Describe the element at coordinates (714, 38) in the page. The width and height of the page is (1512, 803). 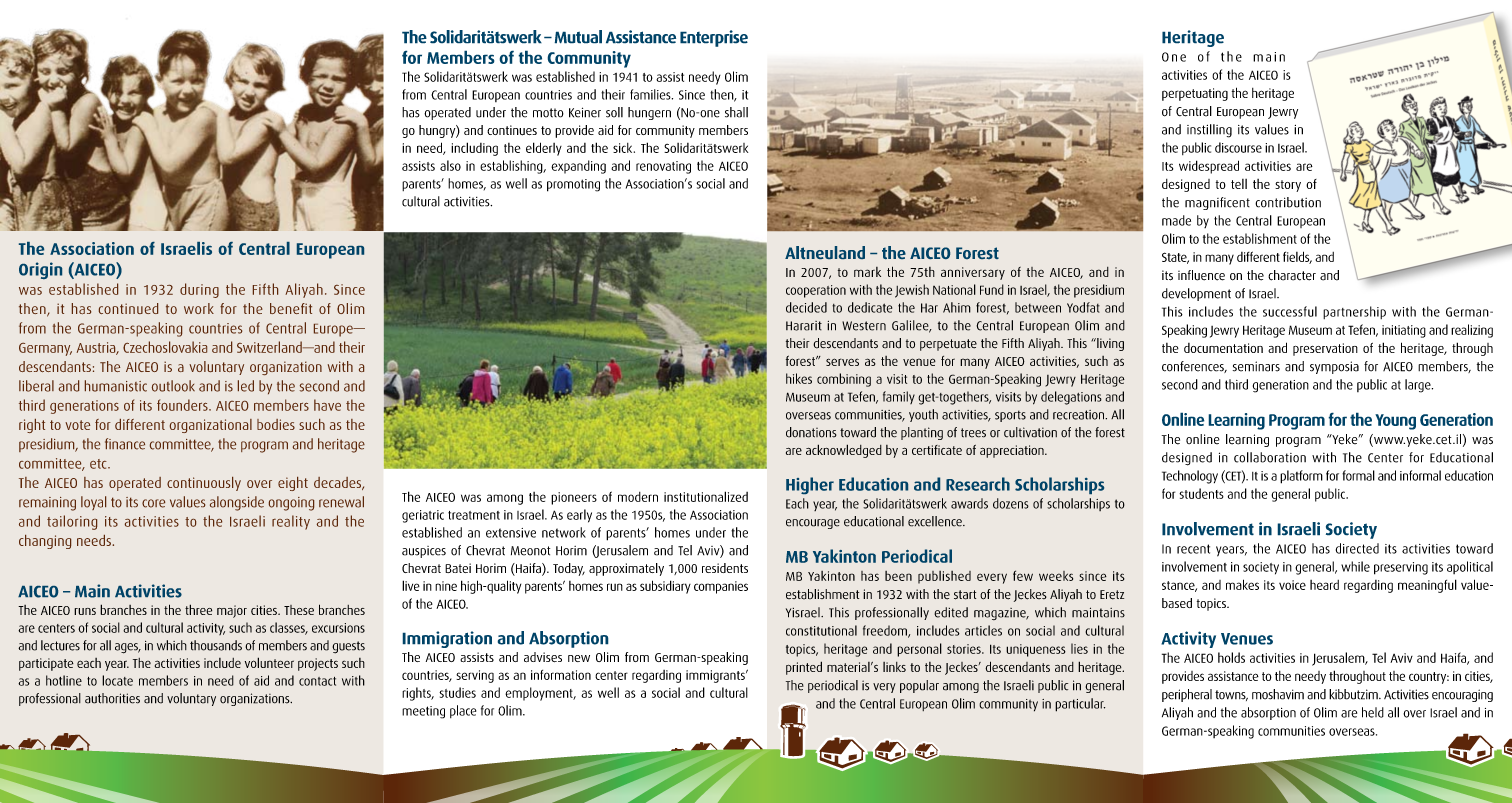
I see `Enterprise` at that location.
